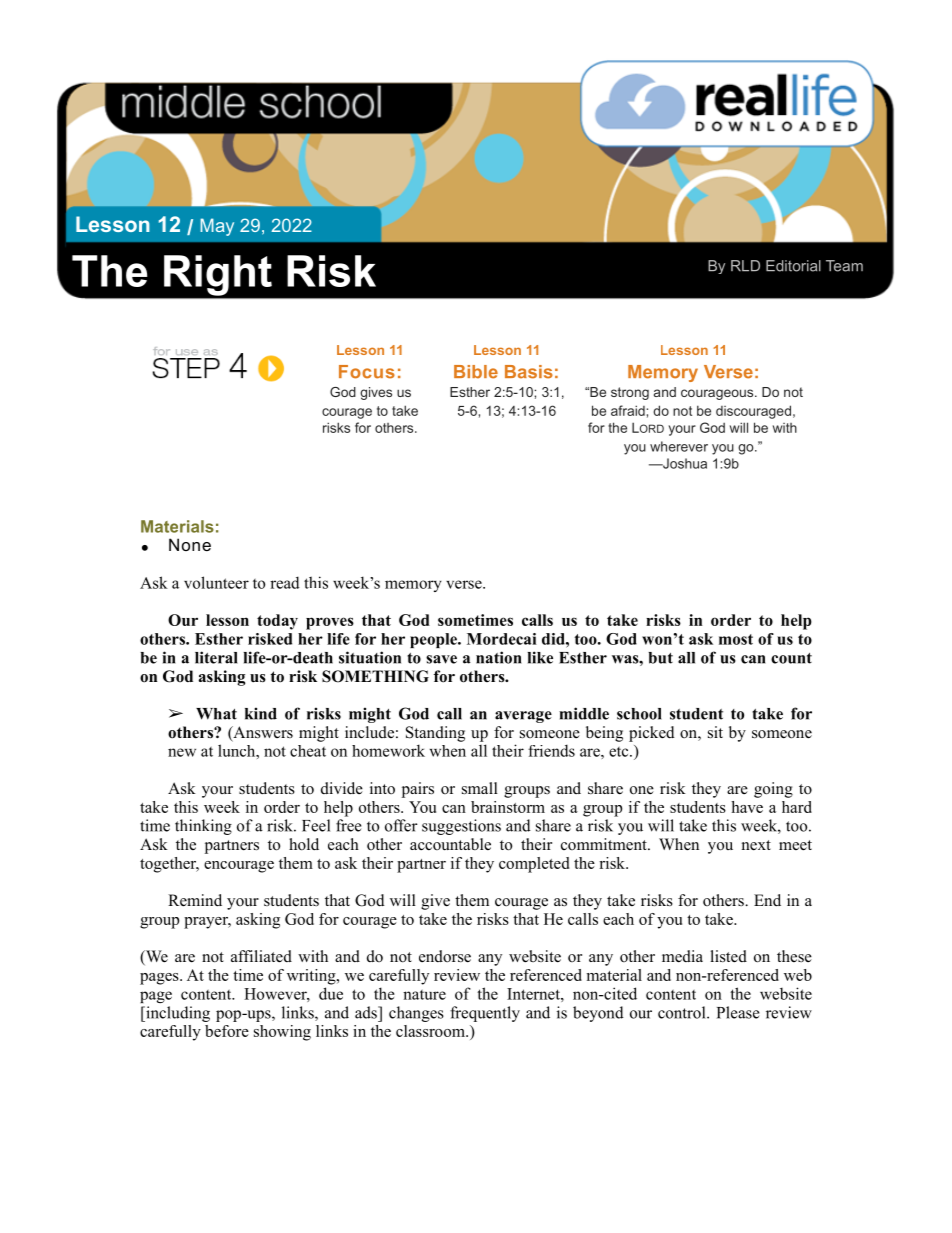 Image resolution: width=952 pixels, height=1233 pixels. Describe the element at coordinates (736, 639) in the screenshot. I see `most` at that location.
